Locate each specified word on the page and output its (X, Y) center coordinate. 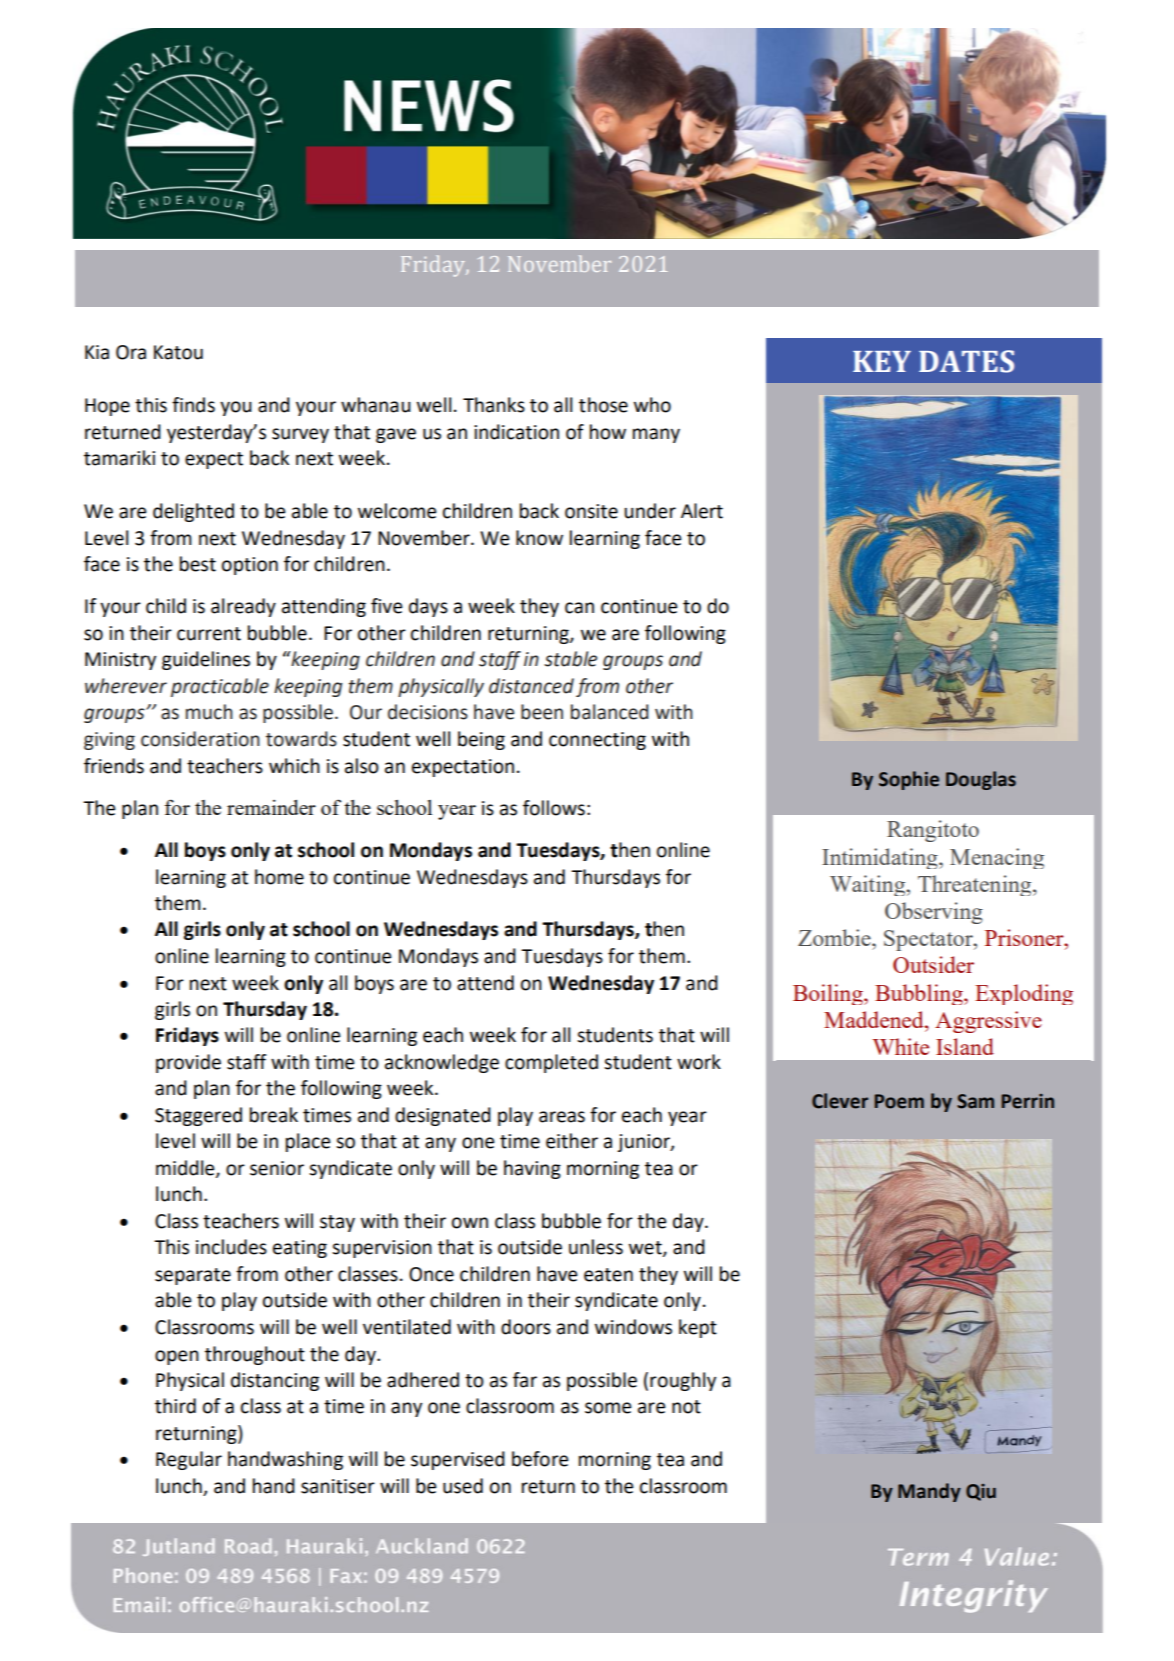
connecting (597, 741)
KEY (882, 361)
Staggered (198, 1116)
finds (193, 405)
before (540, 1459)
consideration (200, 739)
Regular (189, 1460)
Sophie (909, 780)
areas (562, 1117)
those (603, 405)
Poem (899, 1101)
